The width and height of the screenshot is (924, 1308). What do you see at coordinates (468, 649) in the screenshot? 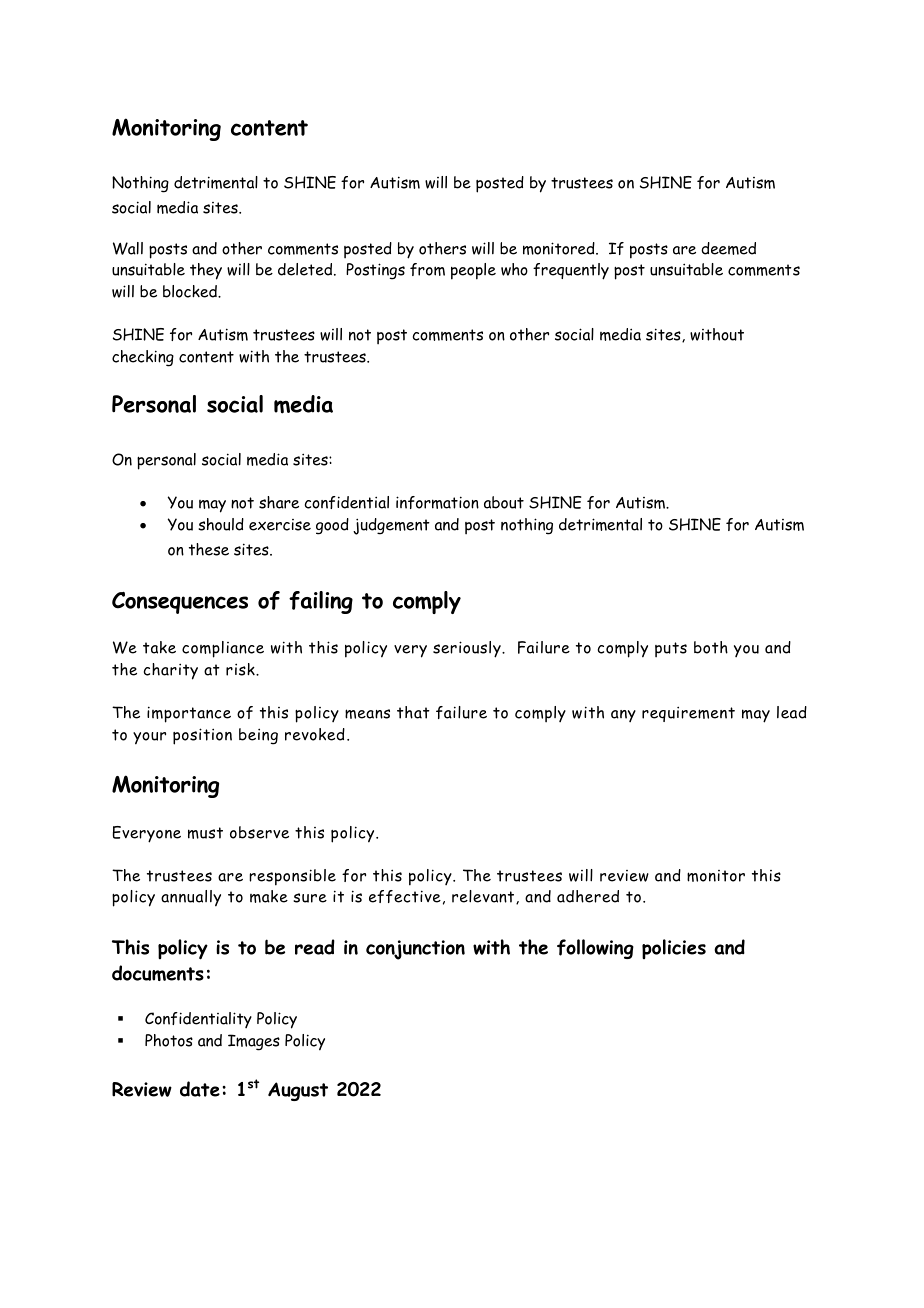
I see `seriously` at bounding box center [468, 649].
